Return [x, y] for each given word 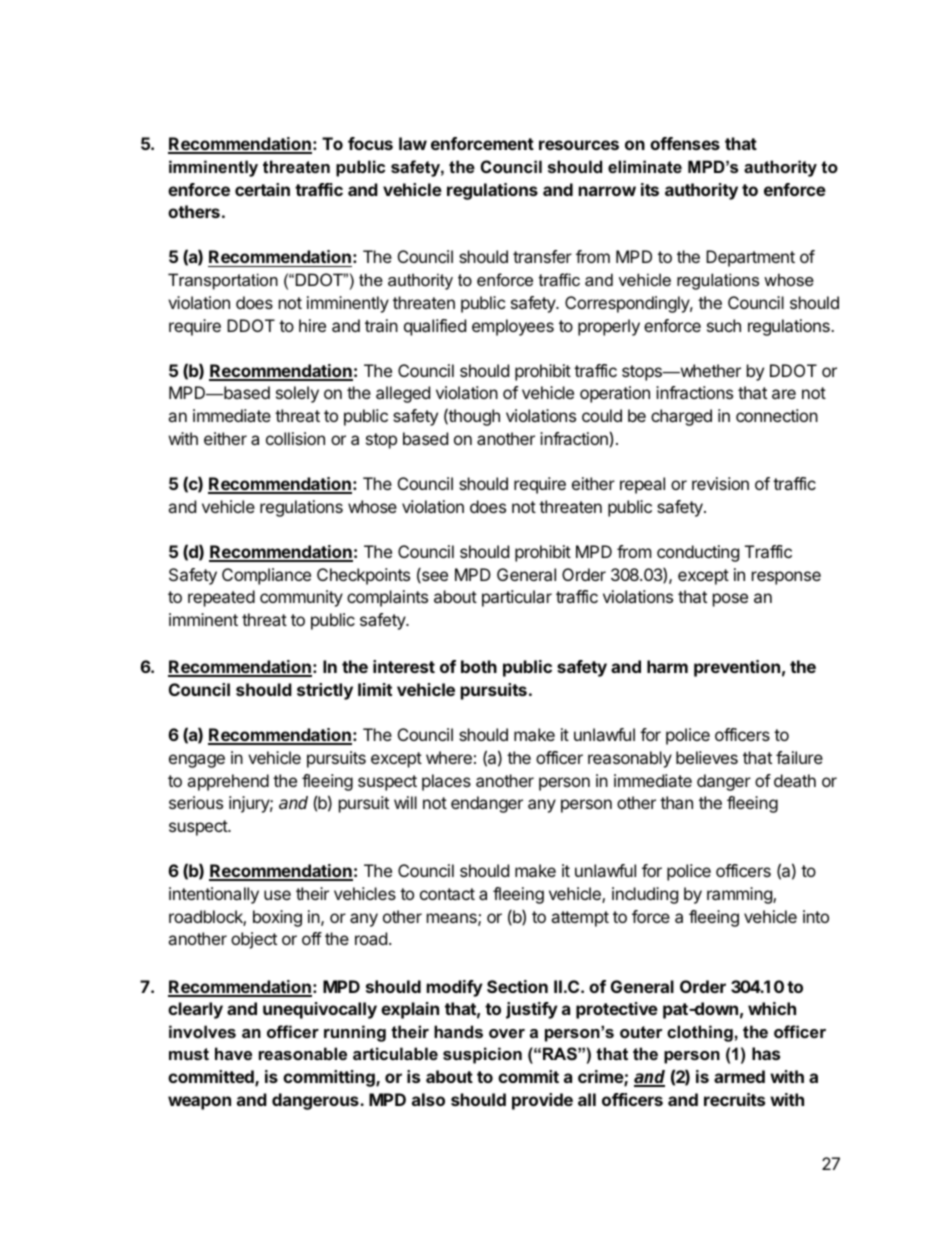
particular [517, 598]
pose [730, 600]
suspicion [482, 1055]
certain [262, 189]
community [301, 598]
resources [579, 145]
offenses [685, 143]
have [233, 1053]
